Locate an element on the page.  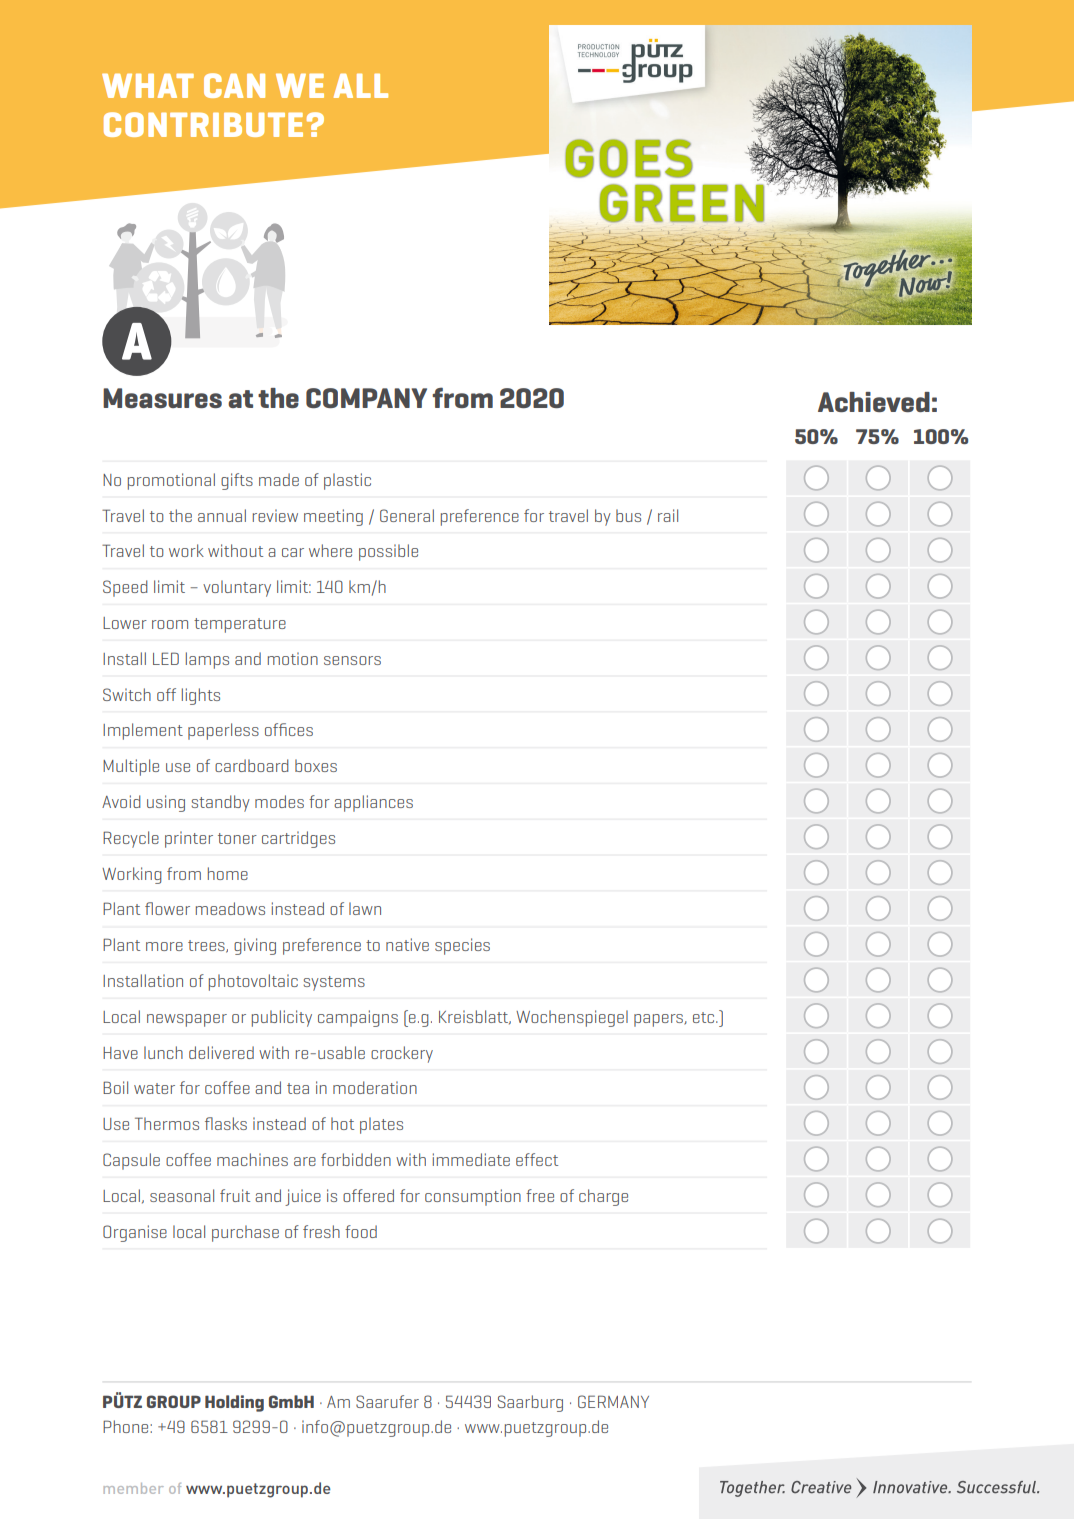
appliances is located at coordinates (373, 803).
